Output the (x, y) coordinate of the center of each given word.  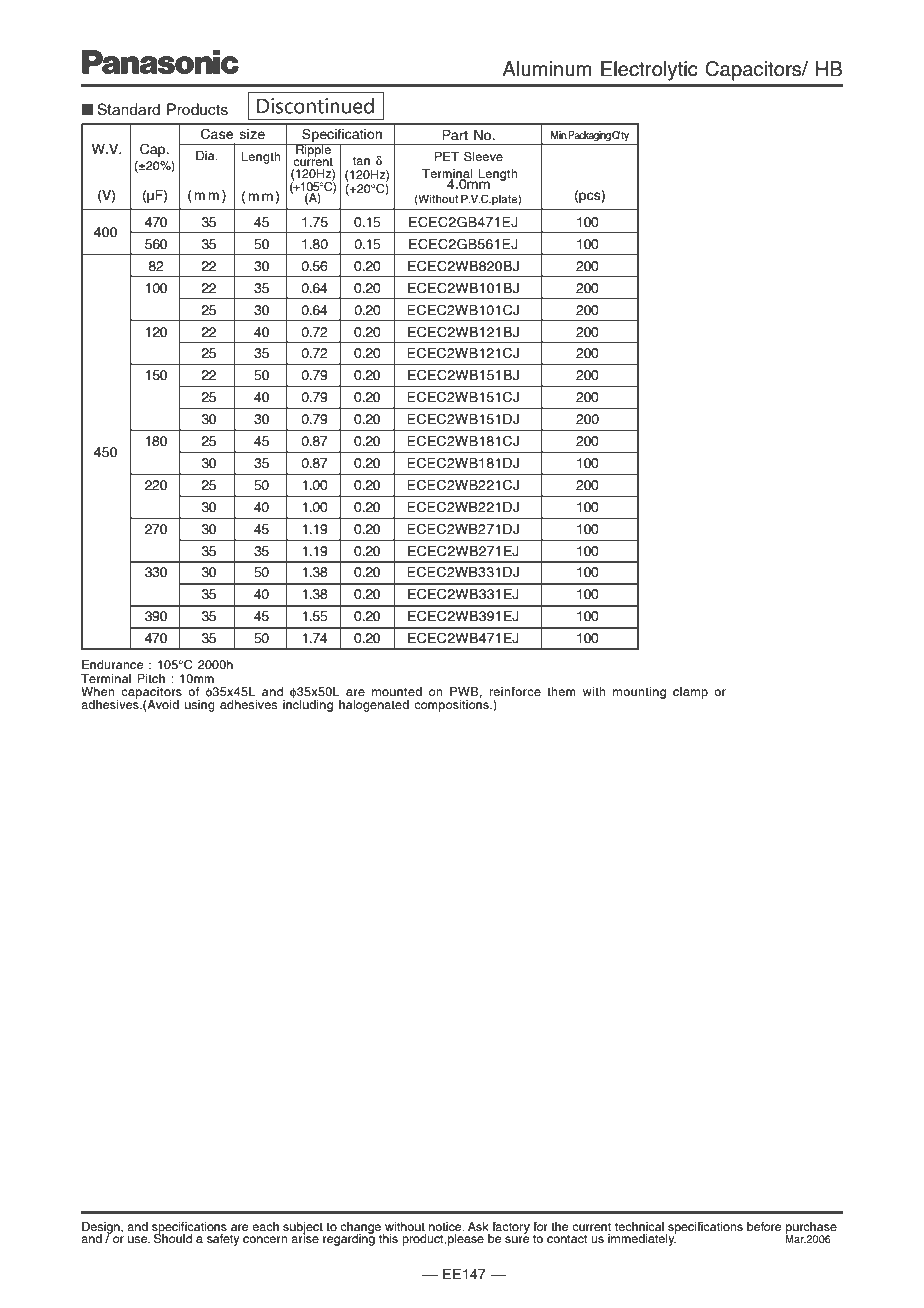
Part (455, 135)
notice (446, 1226)
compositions (452, 706)
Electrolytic (649, 71)
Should (173, 1238)
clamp (690, 693)
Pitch (151, 678)
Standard (128, 109)
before (764, 1226)
